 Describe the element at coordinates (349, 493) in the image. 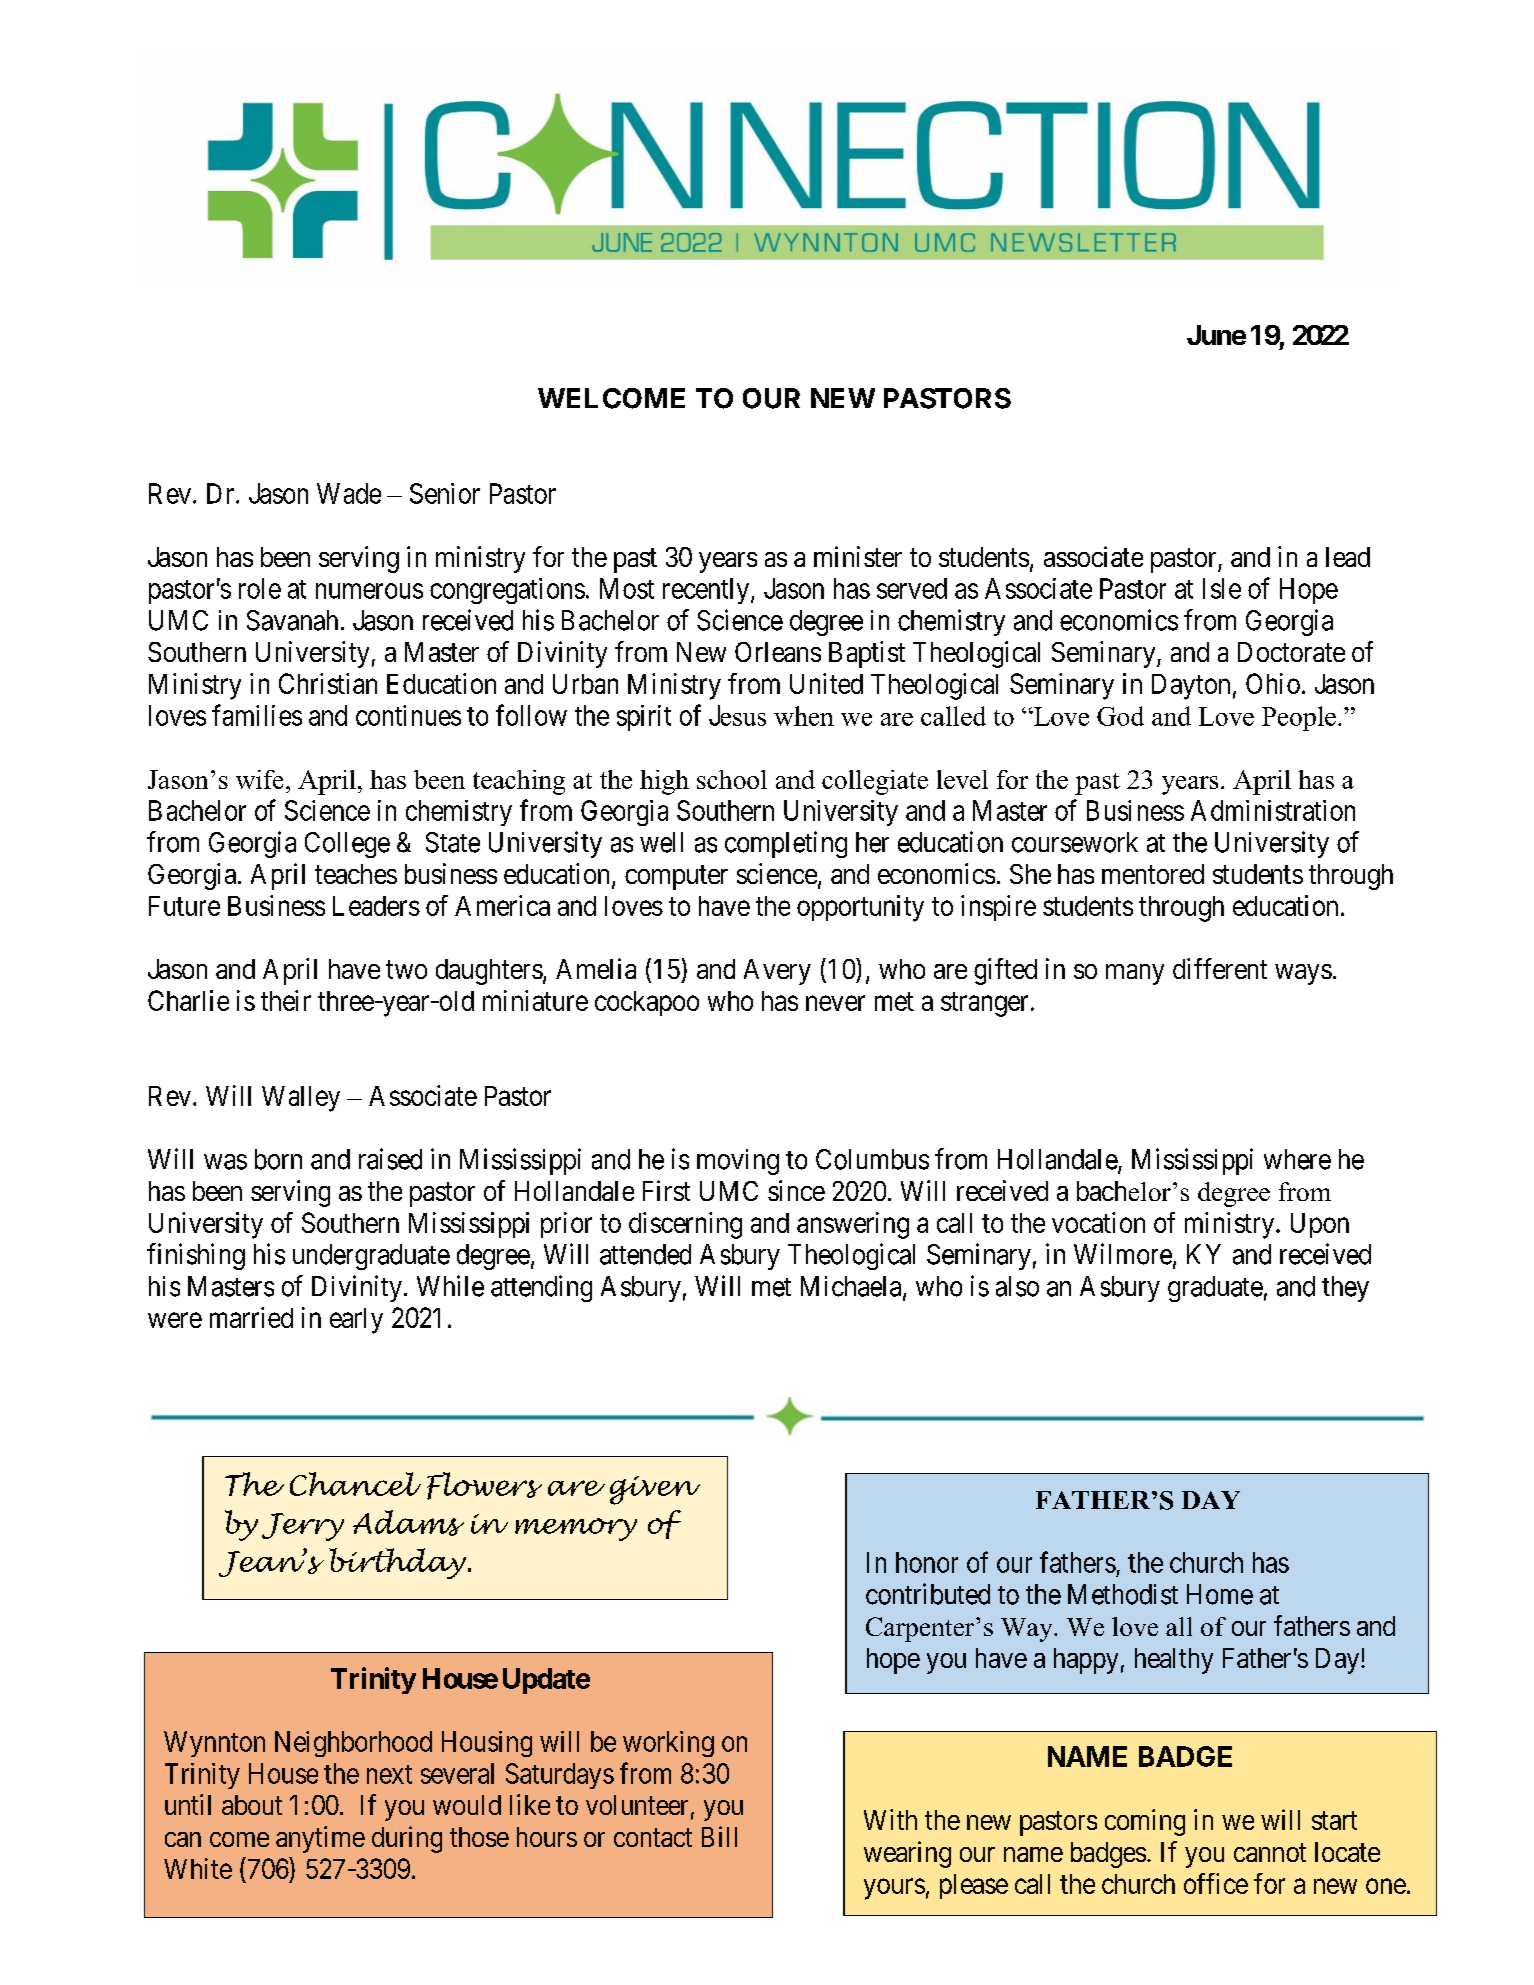

I see `Wade` at that location.
